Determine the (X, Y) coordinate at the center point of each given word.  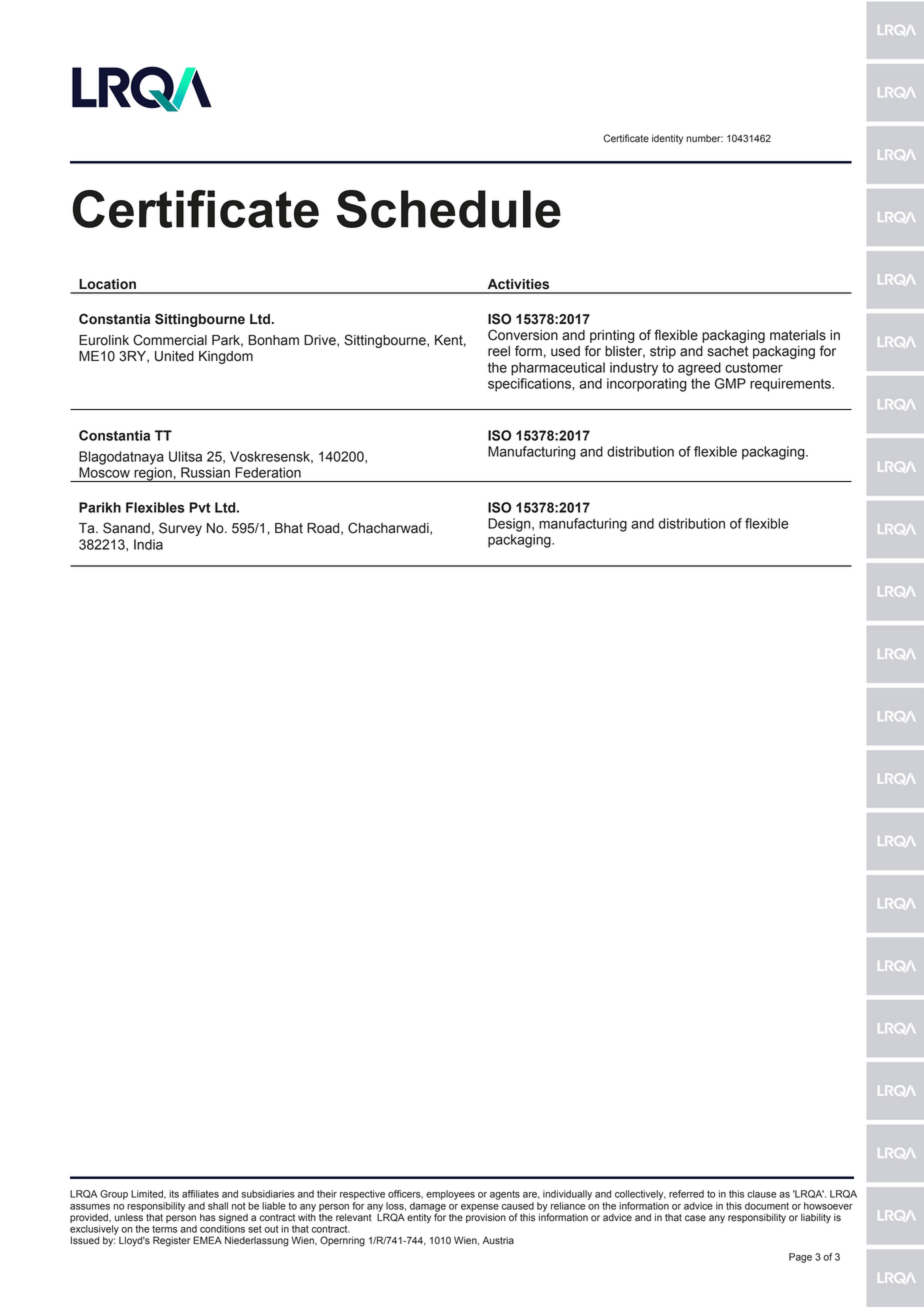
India (148, 544)
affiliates (200, 1194)
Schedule (449, 209)
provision (486, 1217)
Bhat (289, 528)
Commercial (170, 340)
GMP (730, 383)
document (767, 1206)
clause (762, 1194)
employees (450, 1195)
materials (798, 335)
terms (164, 1229)
